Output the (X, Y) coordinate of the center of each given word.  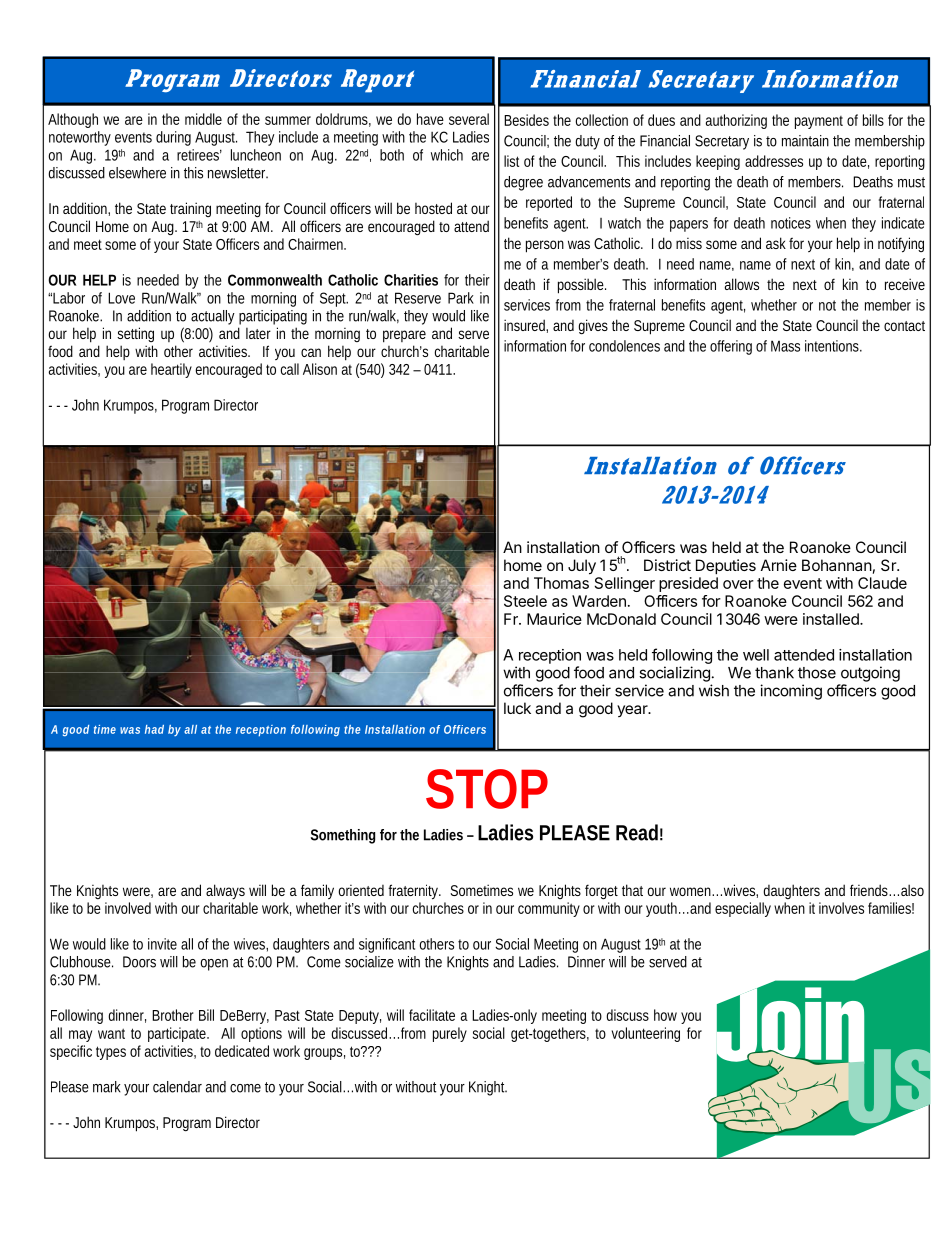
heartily (171, 370)
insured (526, 326)
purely (450, 1034)
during (173, 138)
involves (841, 908)
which (447, 155)
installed (832, 619)
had (154, 729)
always (225, 892)
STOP (487, 789)
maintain (805, 141)
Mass (785, 346)
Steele (525, 601)
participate (178, 1034)
